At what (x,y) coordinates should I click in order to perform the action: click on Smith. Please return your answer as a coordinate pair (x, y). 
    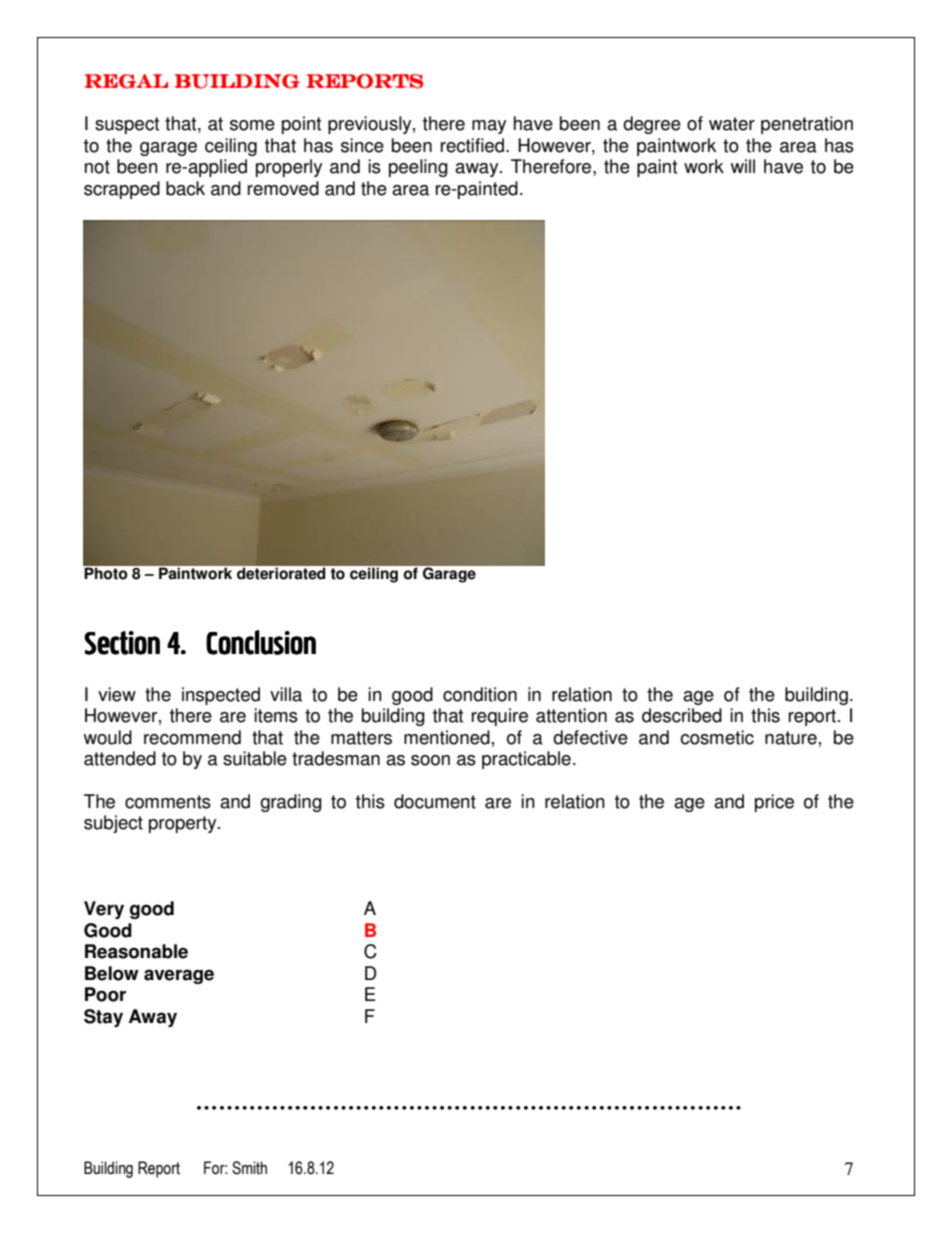
    Looking at the image, I should click on (249, 1168).
